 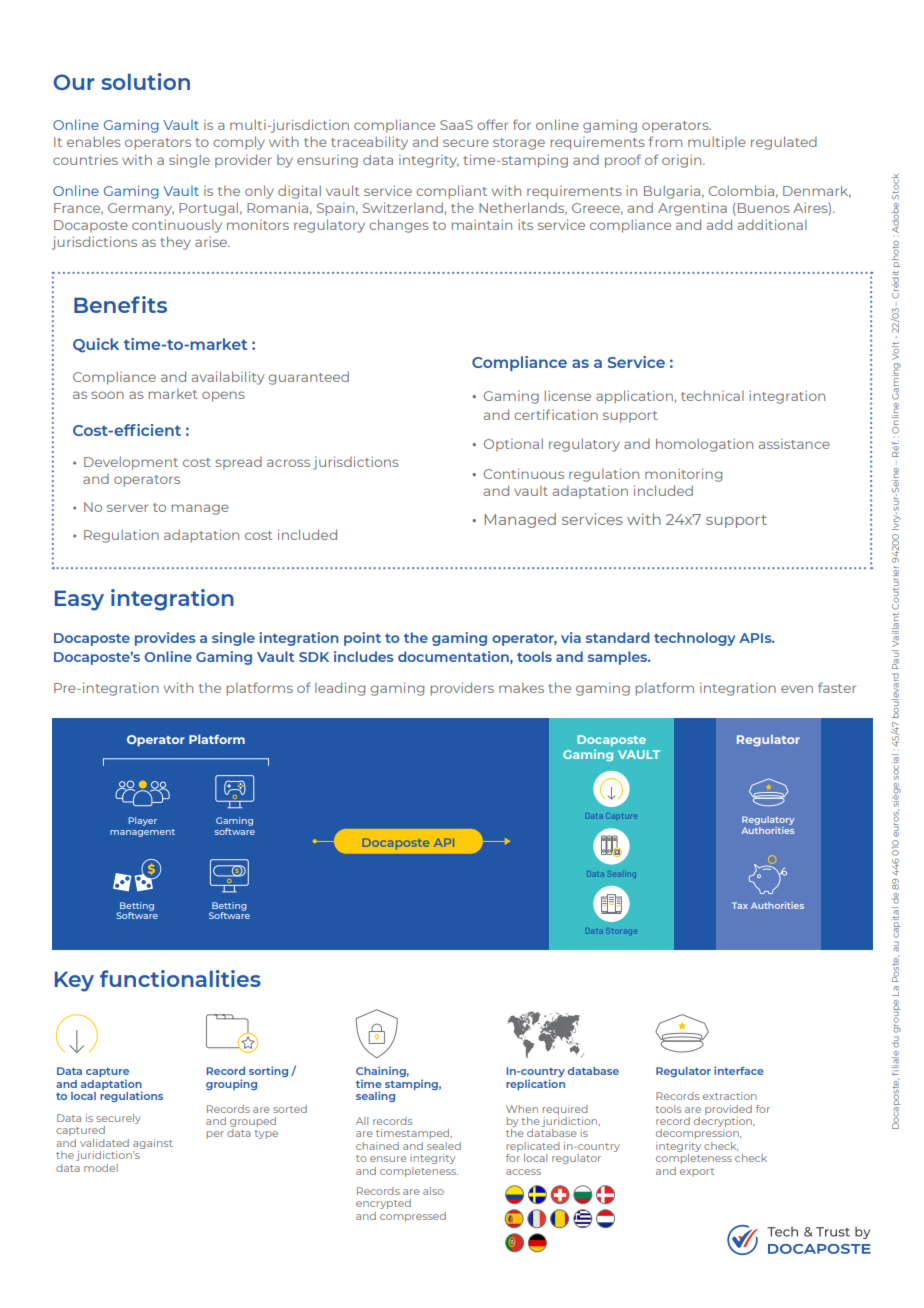 I want to click on export, so click(x=697, y=1172).
